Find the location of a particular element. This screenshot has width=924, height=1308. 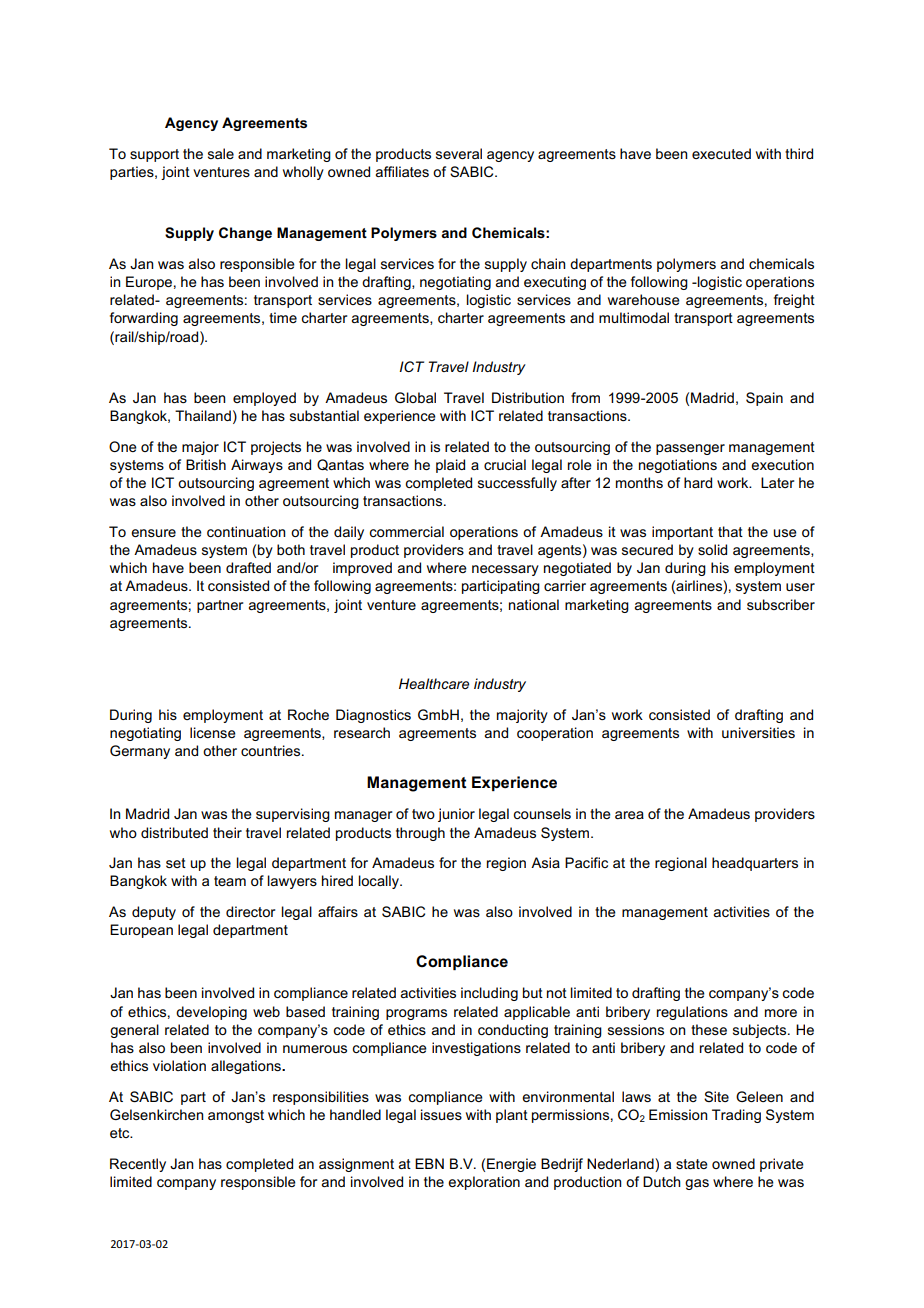

amongst is located at coordinates (236, 1116).
